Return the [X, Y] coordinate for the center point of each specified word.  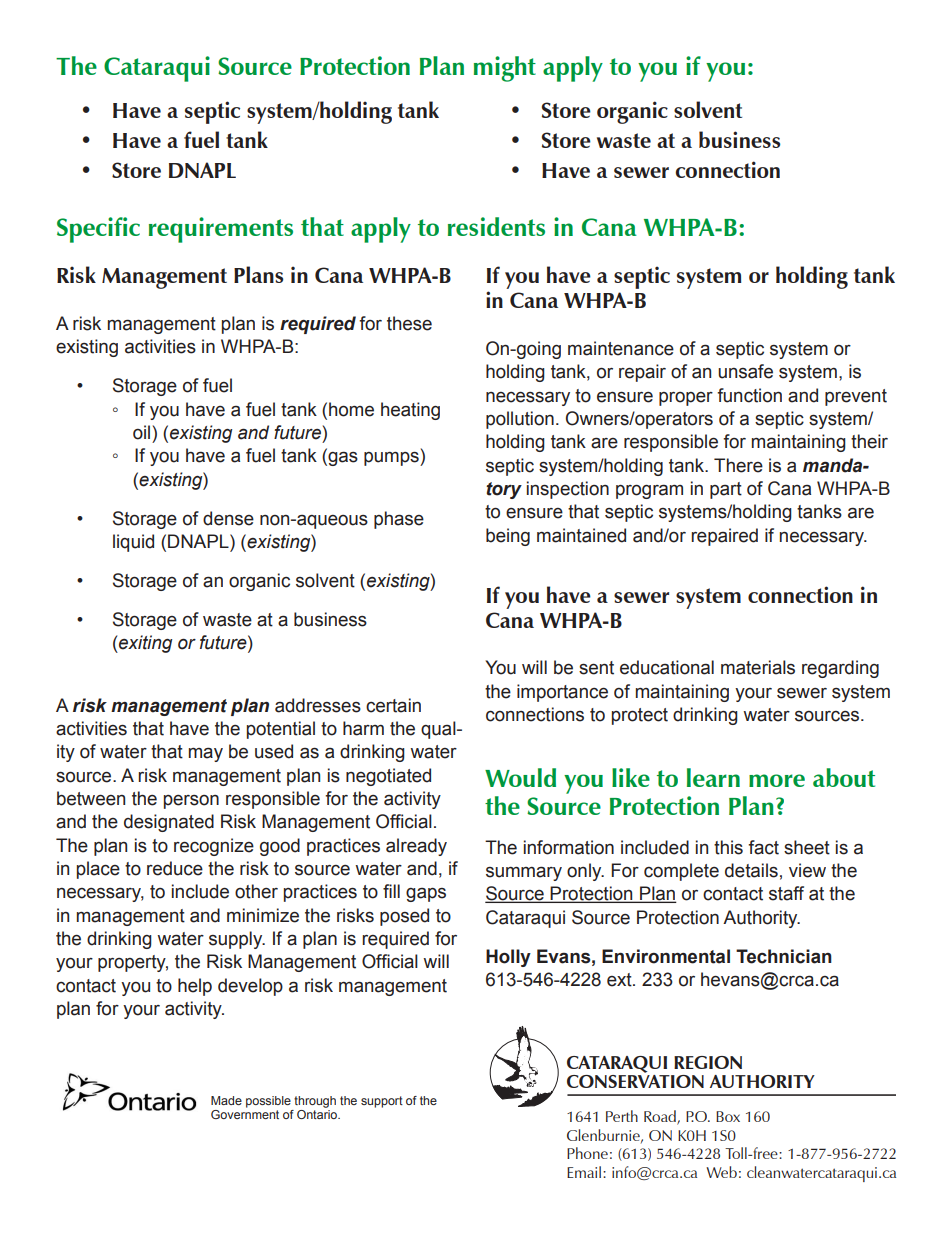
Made [226, 1100]
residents [496, 226]
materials [758, 667]
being [508, 537]
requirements [221, 230]
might [505, 69]
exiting [144, 644]
